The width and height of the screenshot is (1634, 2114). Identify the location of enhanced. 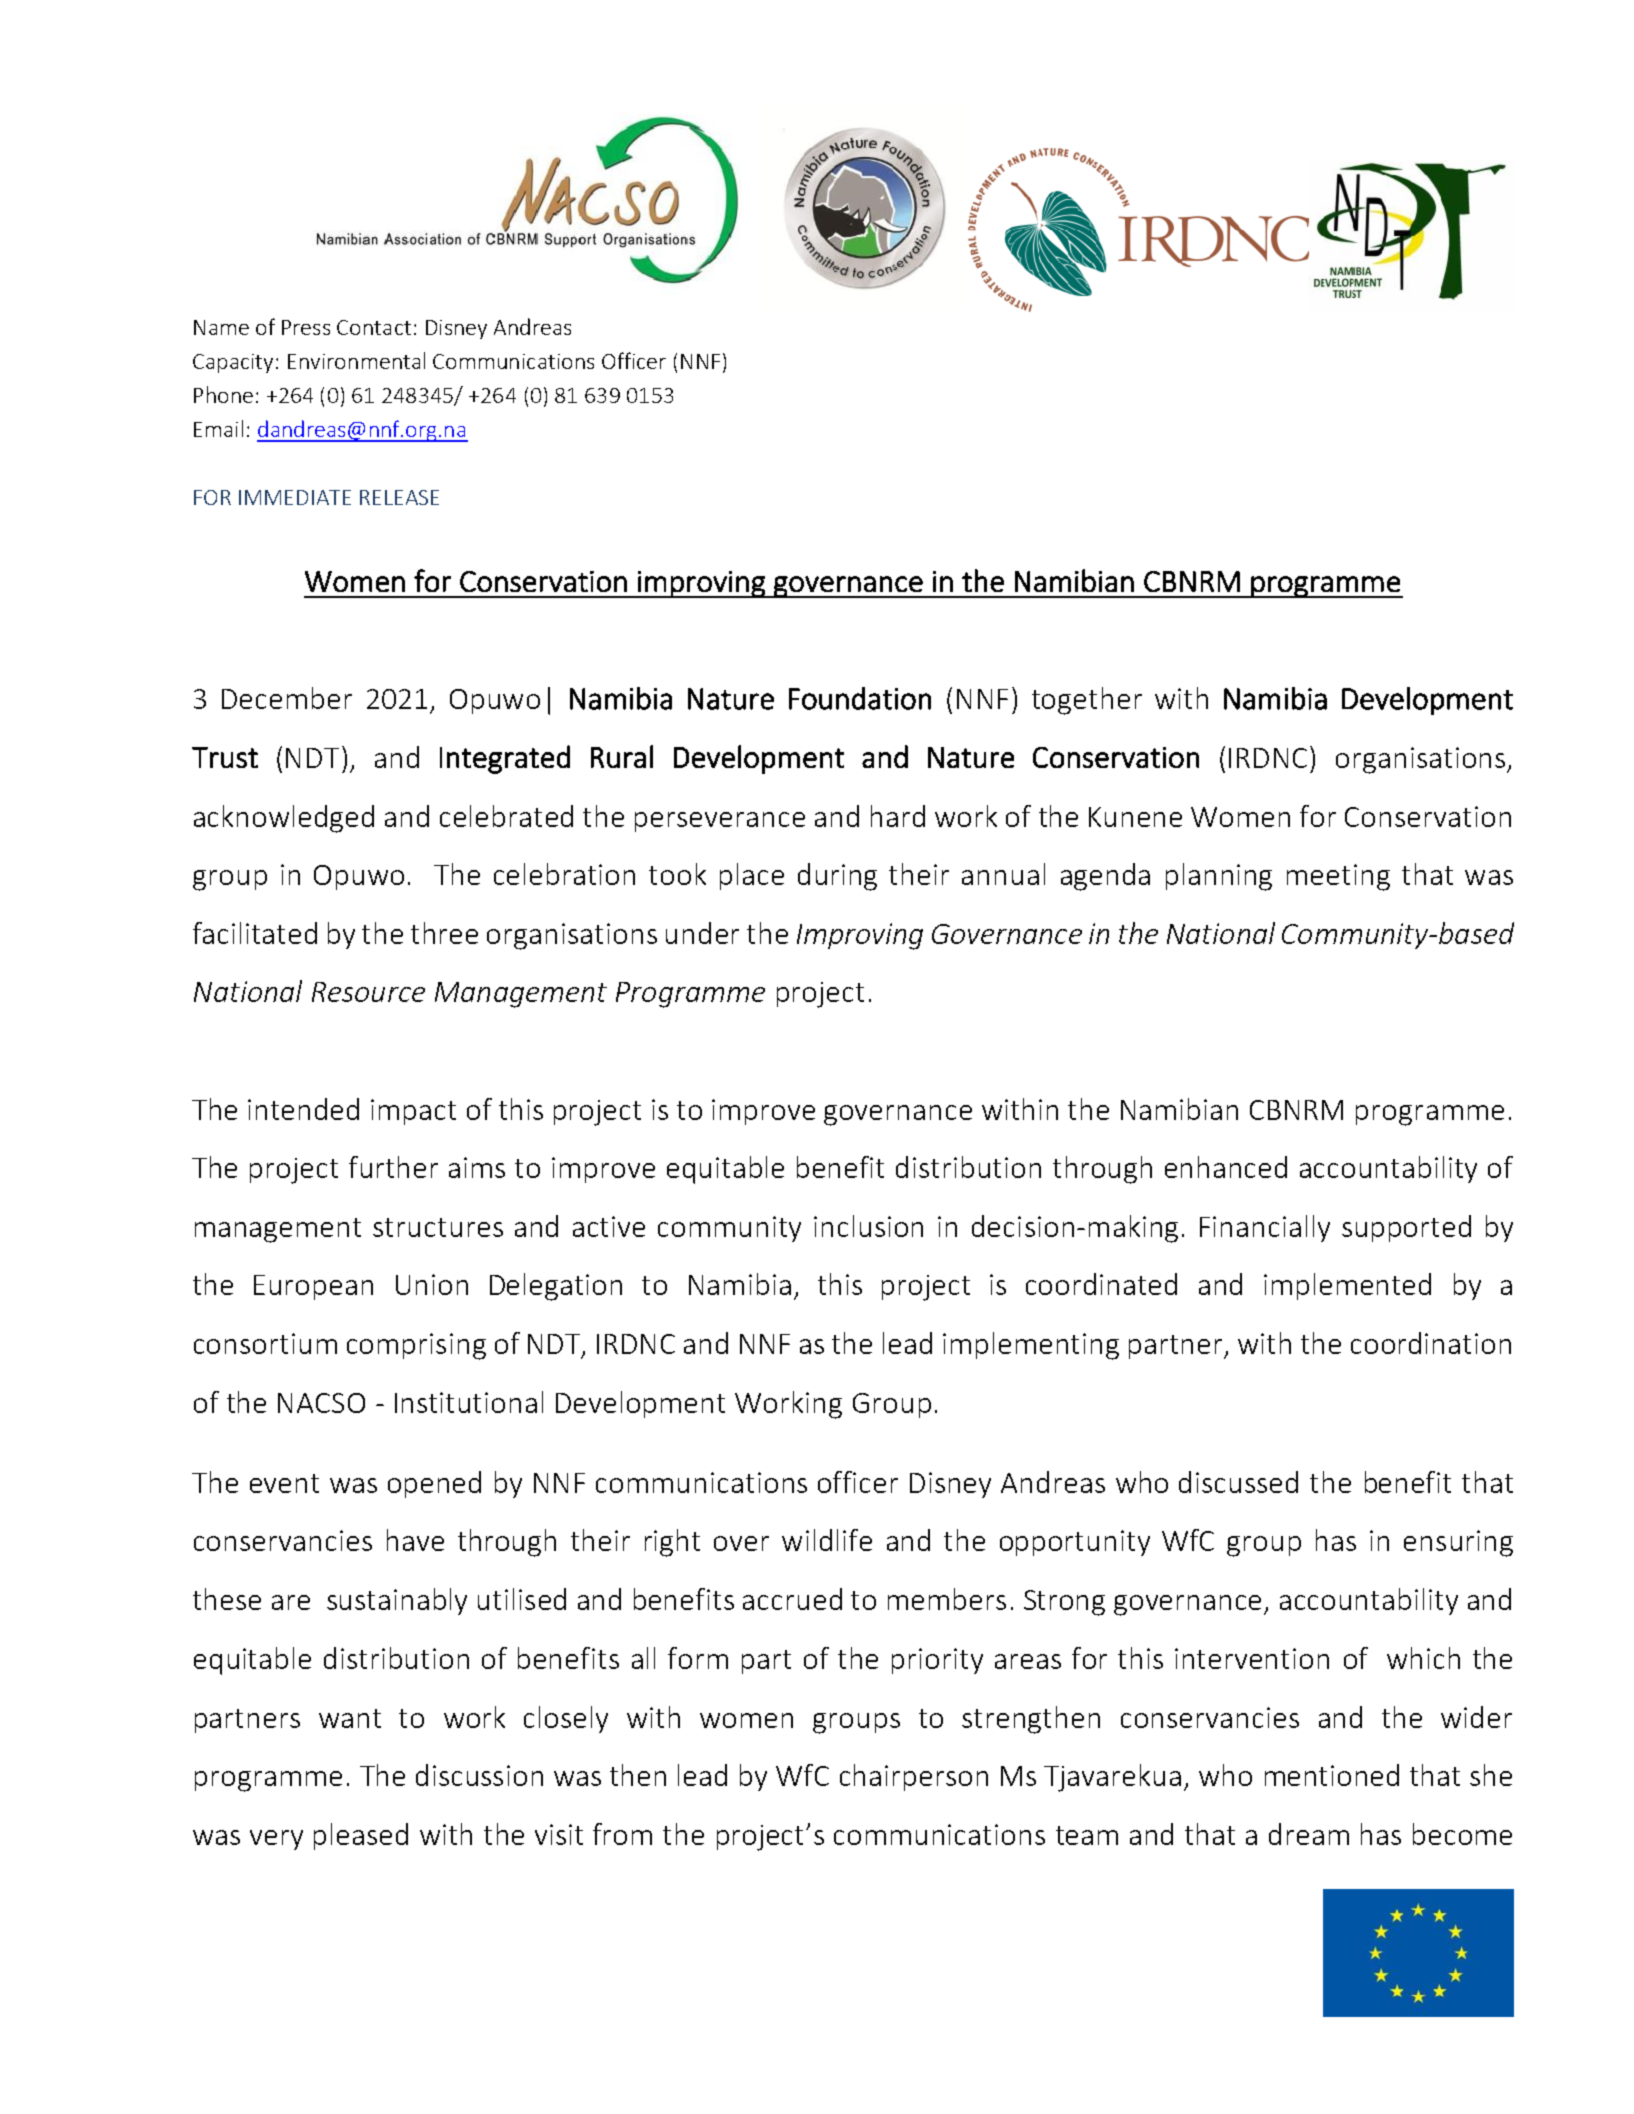
(1226, 1167).
